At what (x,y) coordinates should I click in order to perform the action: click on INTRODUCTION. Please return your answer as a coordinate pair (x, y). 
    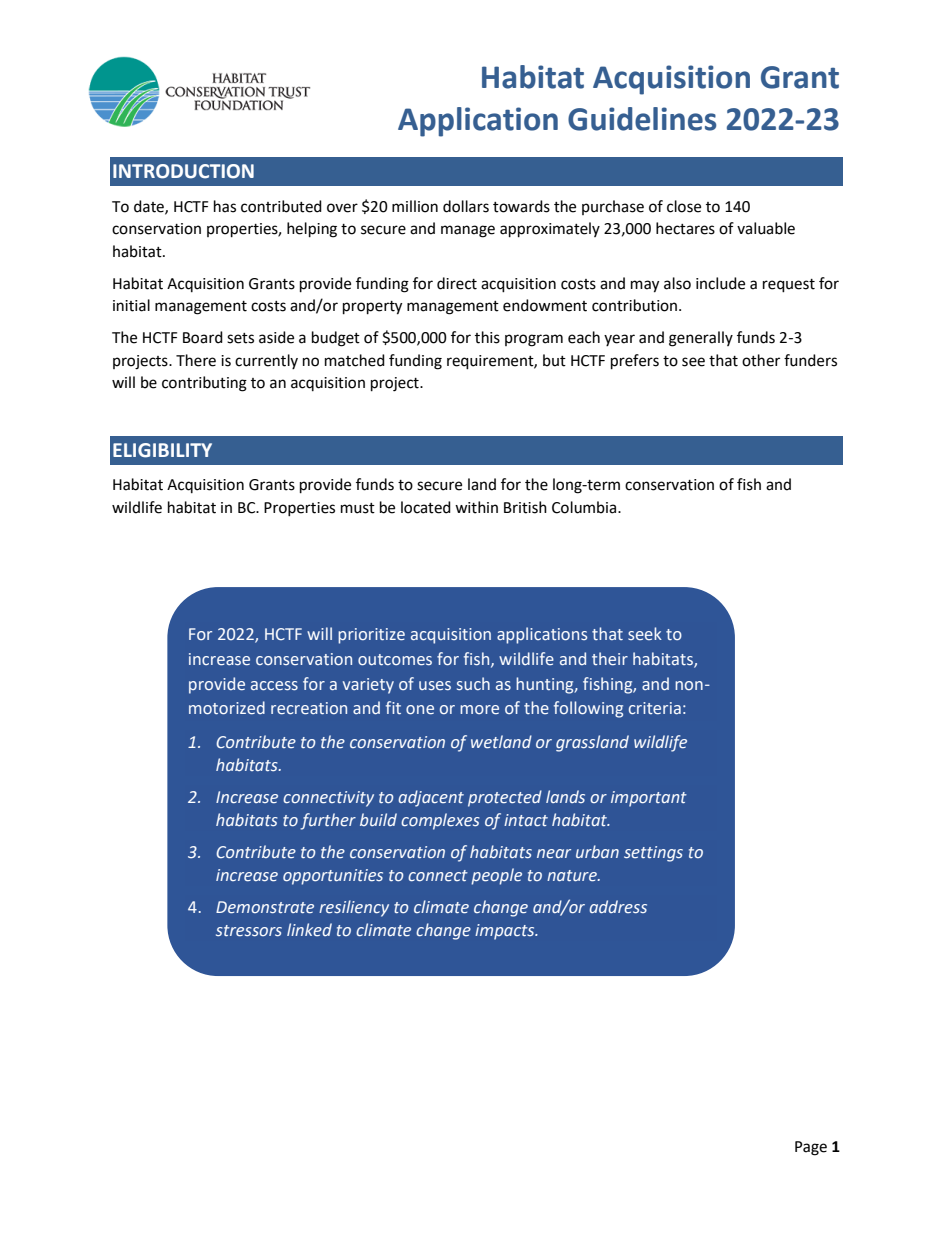
    Looking at the image, I should click on (183, 171).
